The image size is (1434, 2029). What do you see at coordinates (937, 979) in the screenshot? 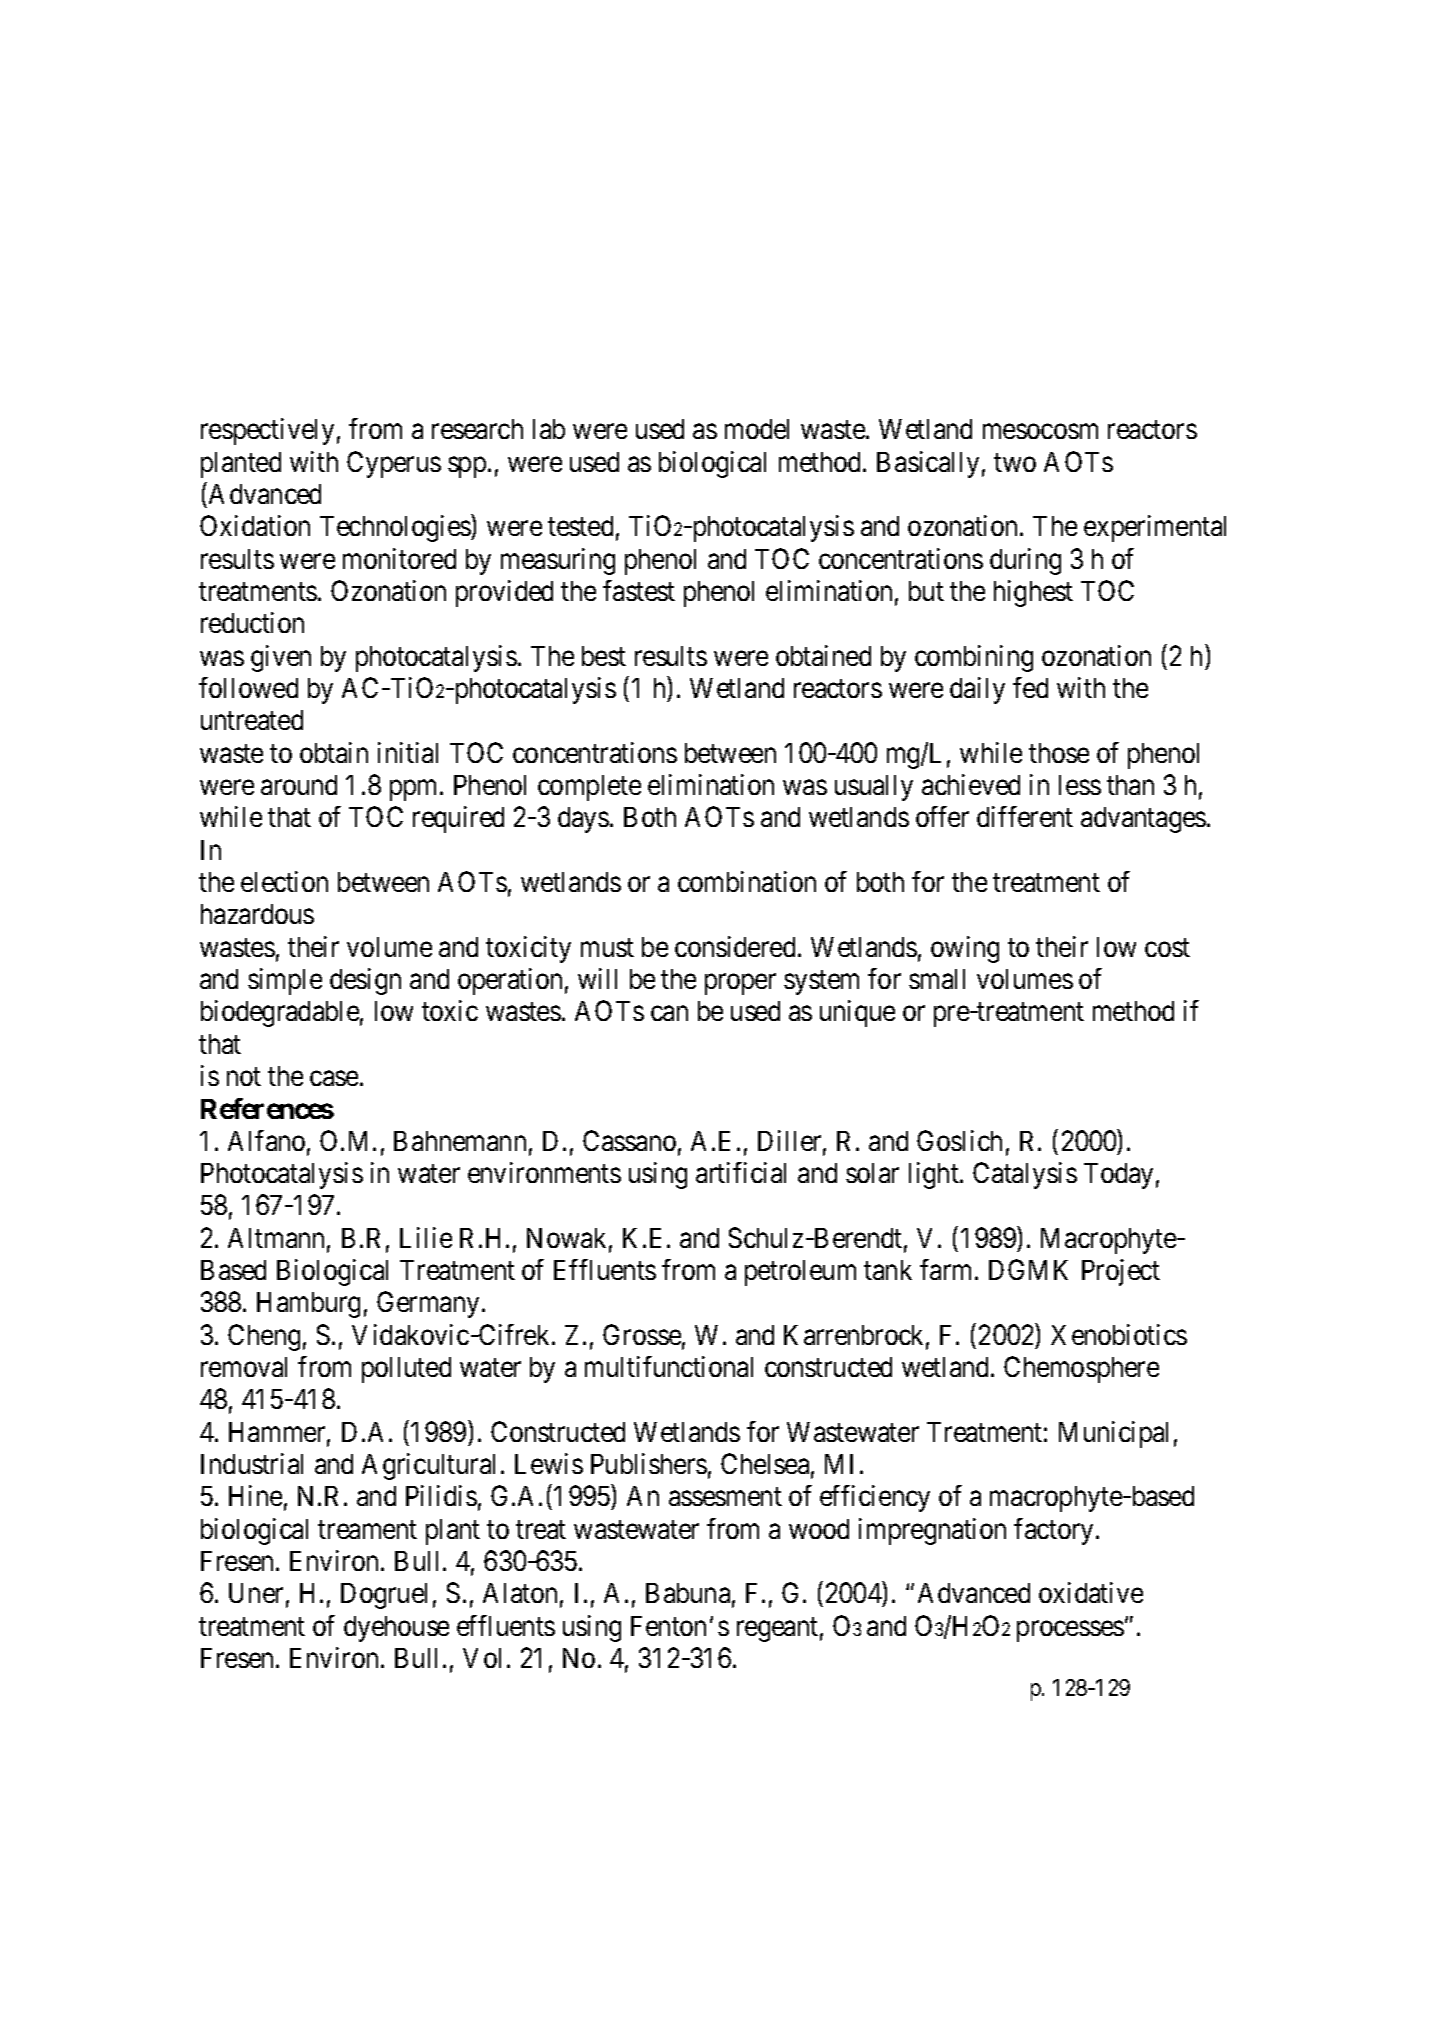
I see `small` at bounding box center [937, 979].
